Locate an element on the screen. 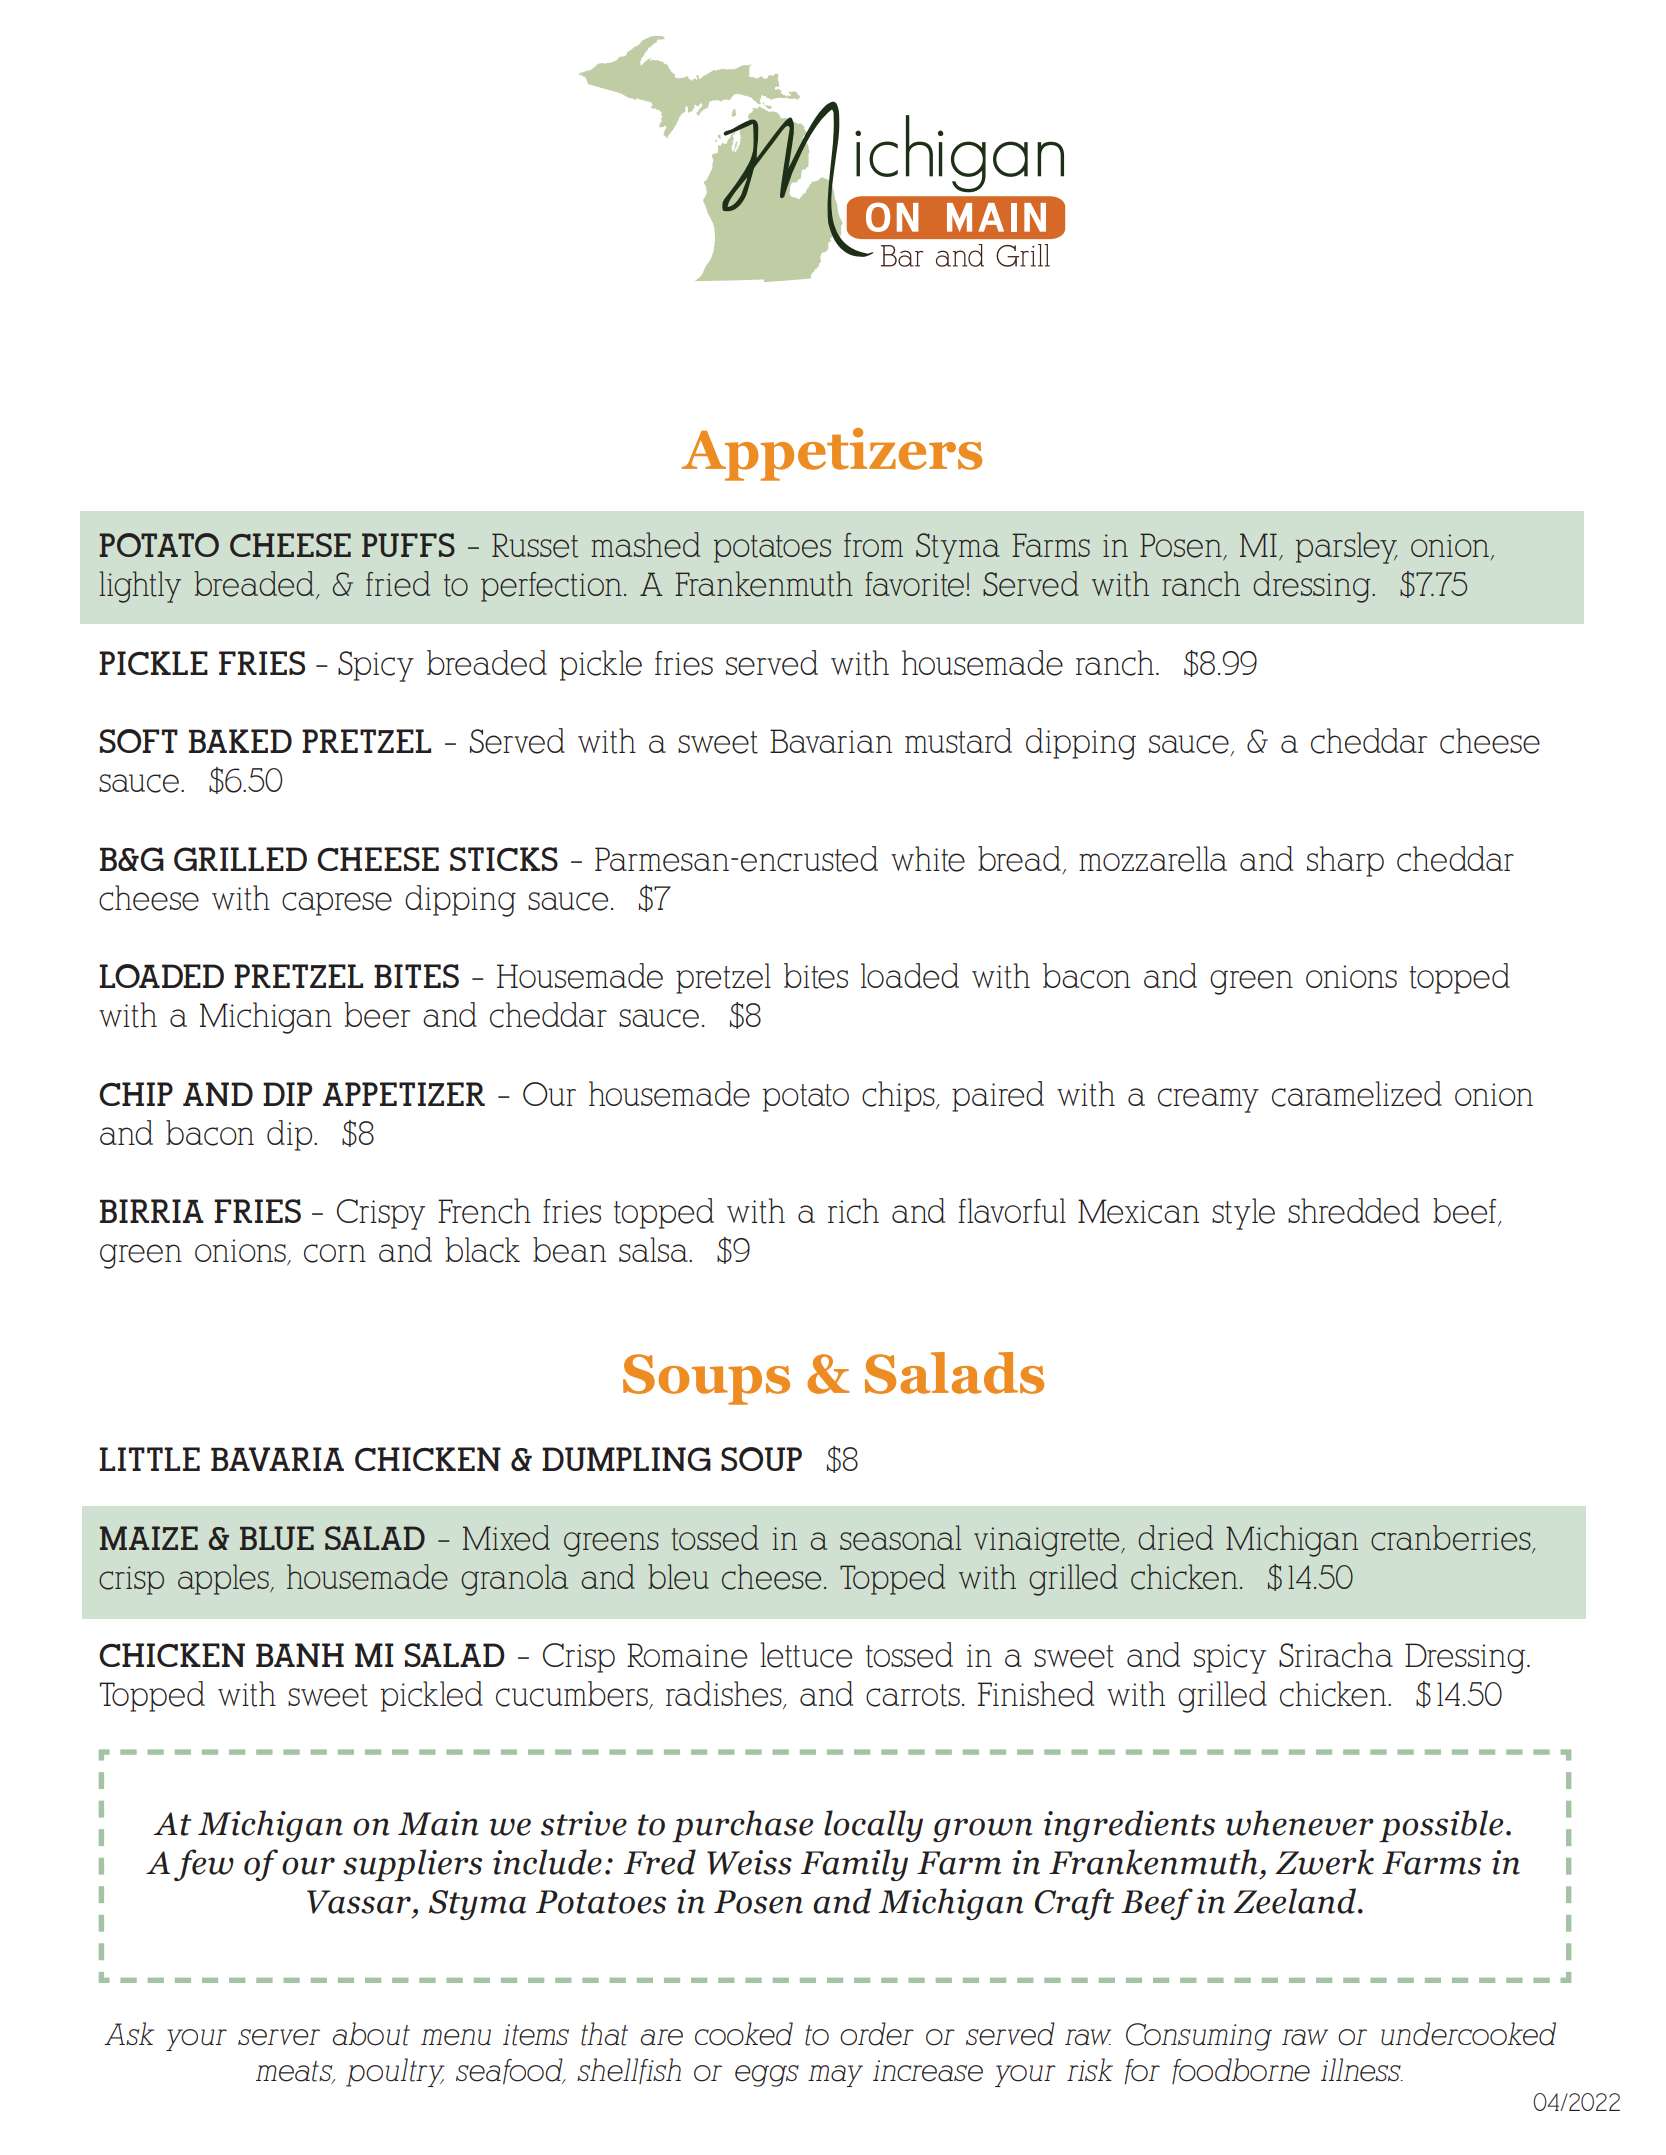  beer is located at coordinates (377, 1015).
